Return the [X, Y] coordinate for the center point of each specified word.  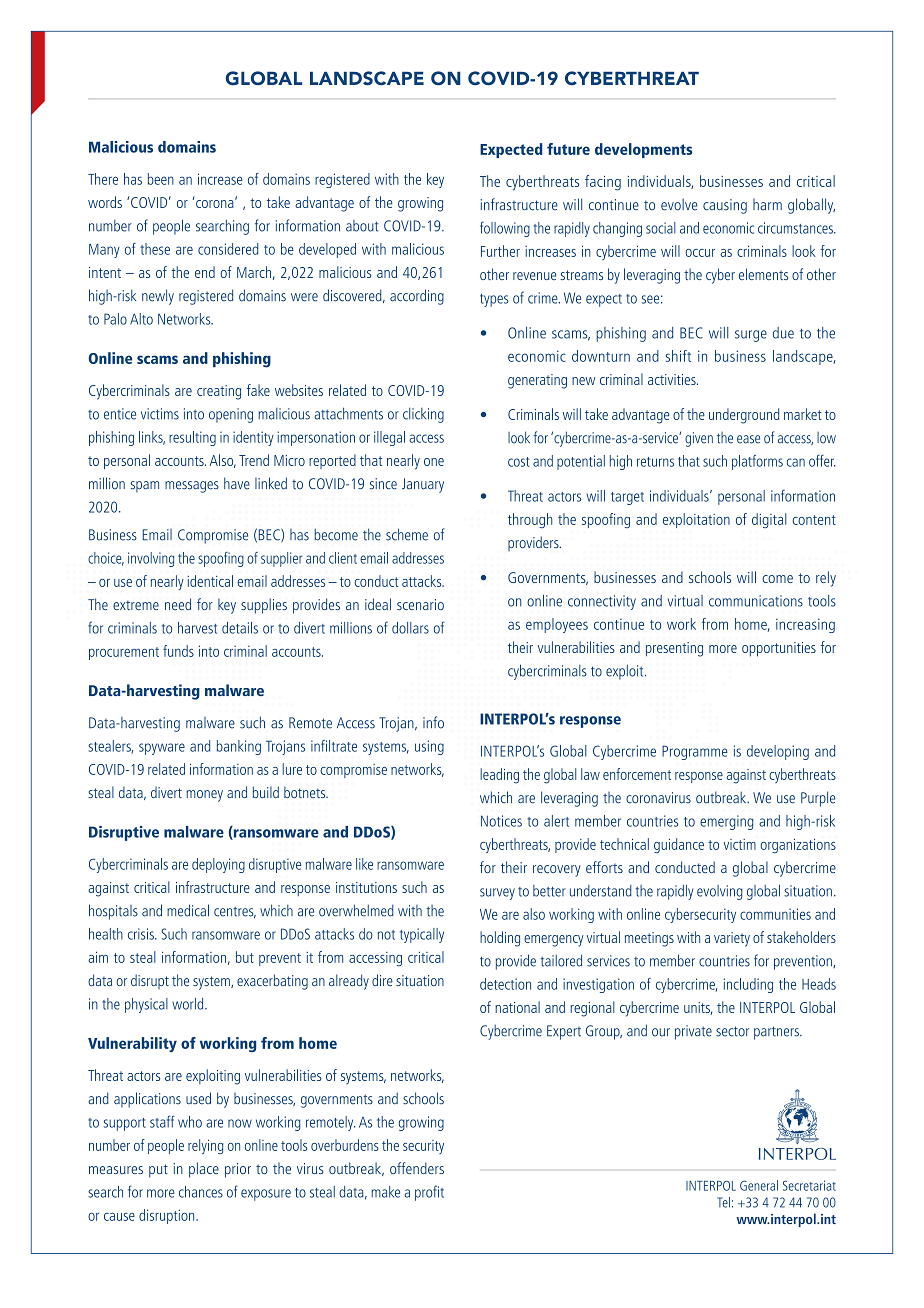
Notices [501, 821]
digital [769, 520]
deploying [218, 865]
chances [201, 1192]
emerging [727, 822]
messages [192, 487]
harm [767, 204]
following [505, 229]
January [423, 485]
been [161, 179]
